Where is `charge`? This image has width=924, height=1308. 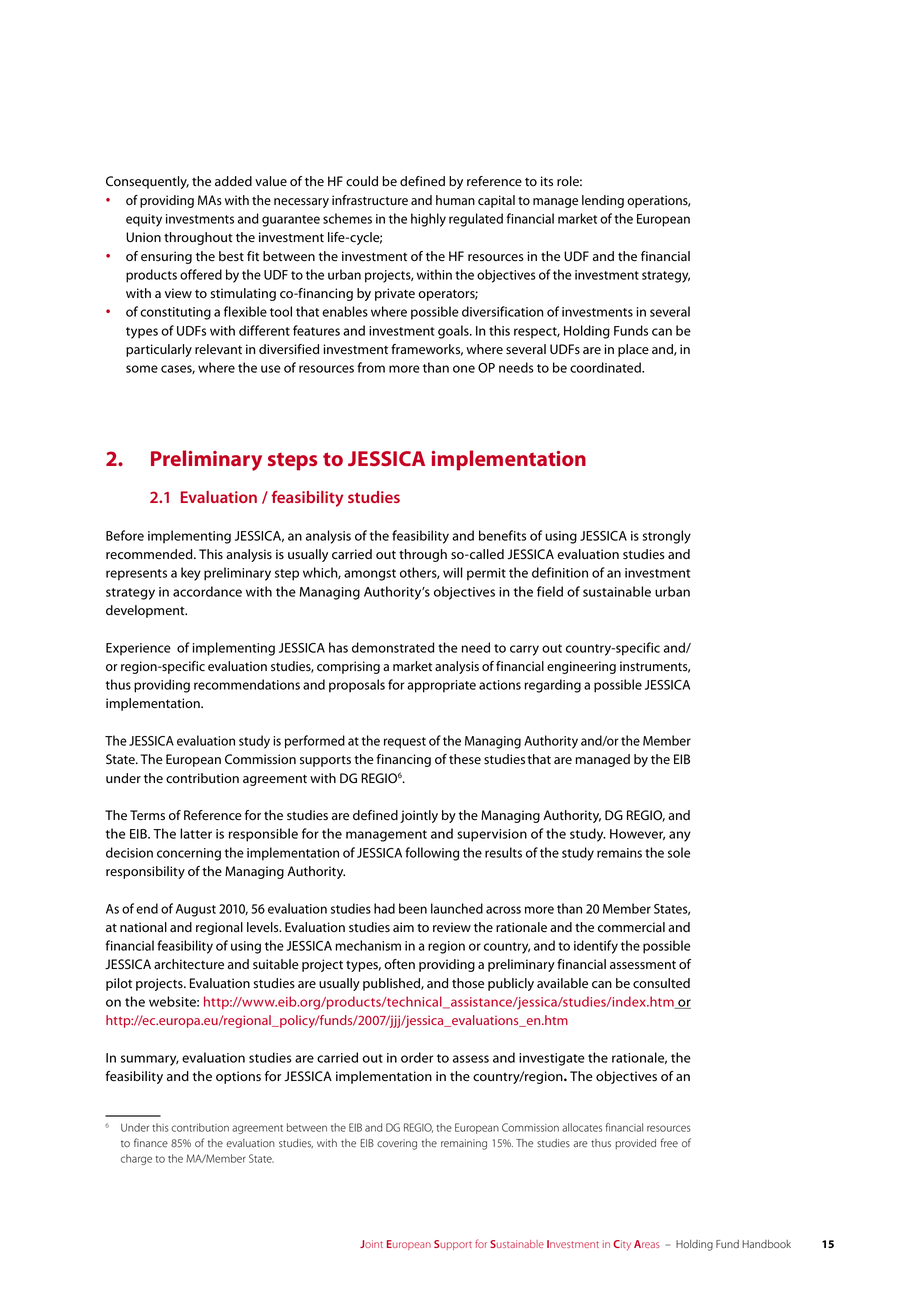 charge is located at coordinates (136, 1159).
